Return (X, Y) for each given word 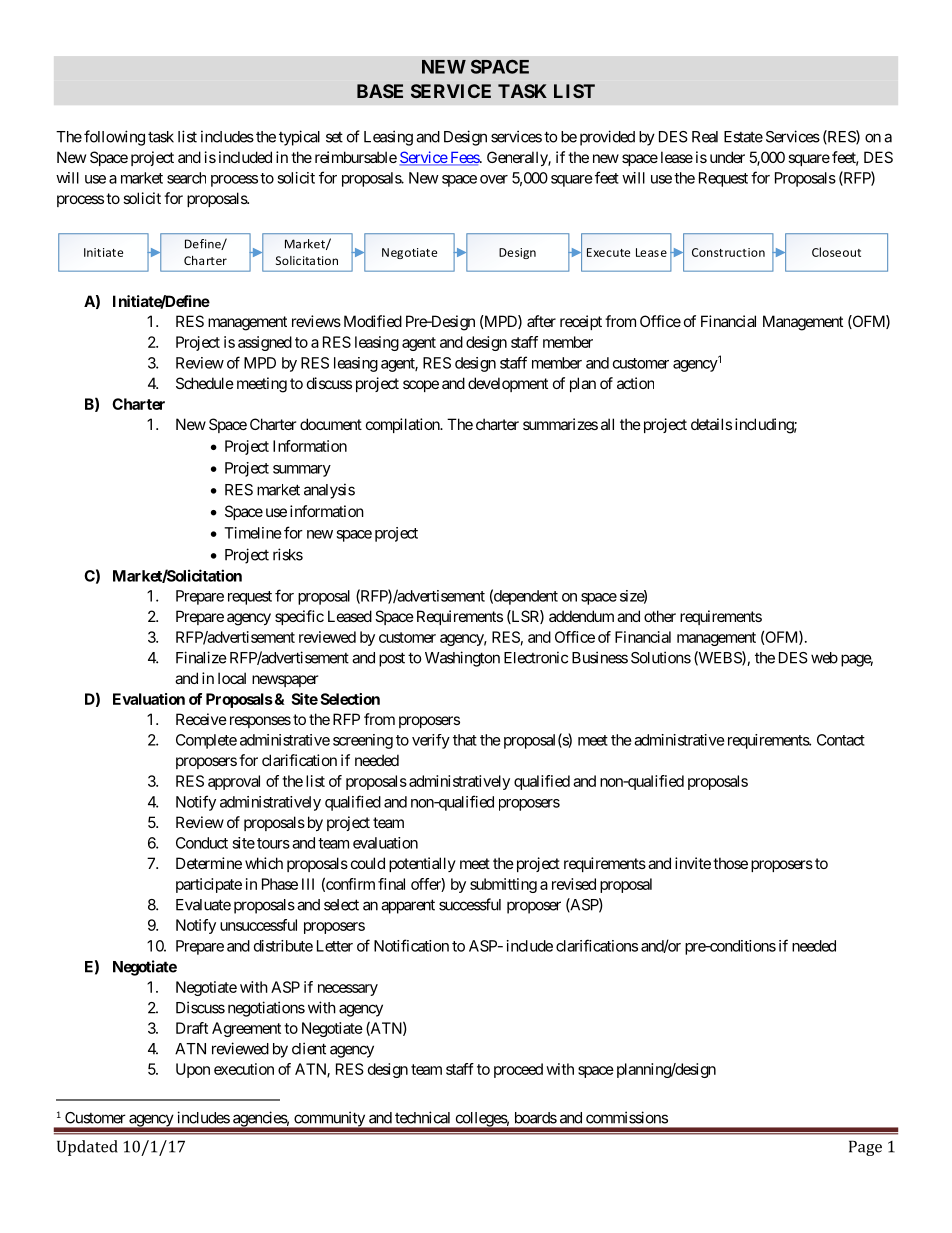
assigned (265, 343)
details (711, 424)
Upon (193, 1070)
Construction (728, 252)
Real (705, 137)
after (541, 321)
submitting (503, 885)
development (508, 384)
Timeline (253, 533)
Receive (201, 719)
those (730, 863)
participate (209, 885)
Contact (841, 740)
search (186, 178)
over (494, 179)
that (465, 740)
